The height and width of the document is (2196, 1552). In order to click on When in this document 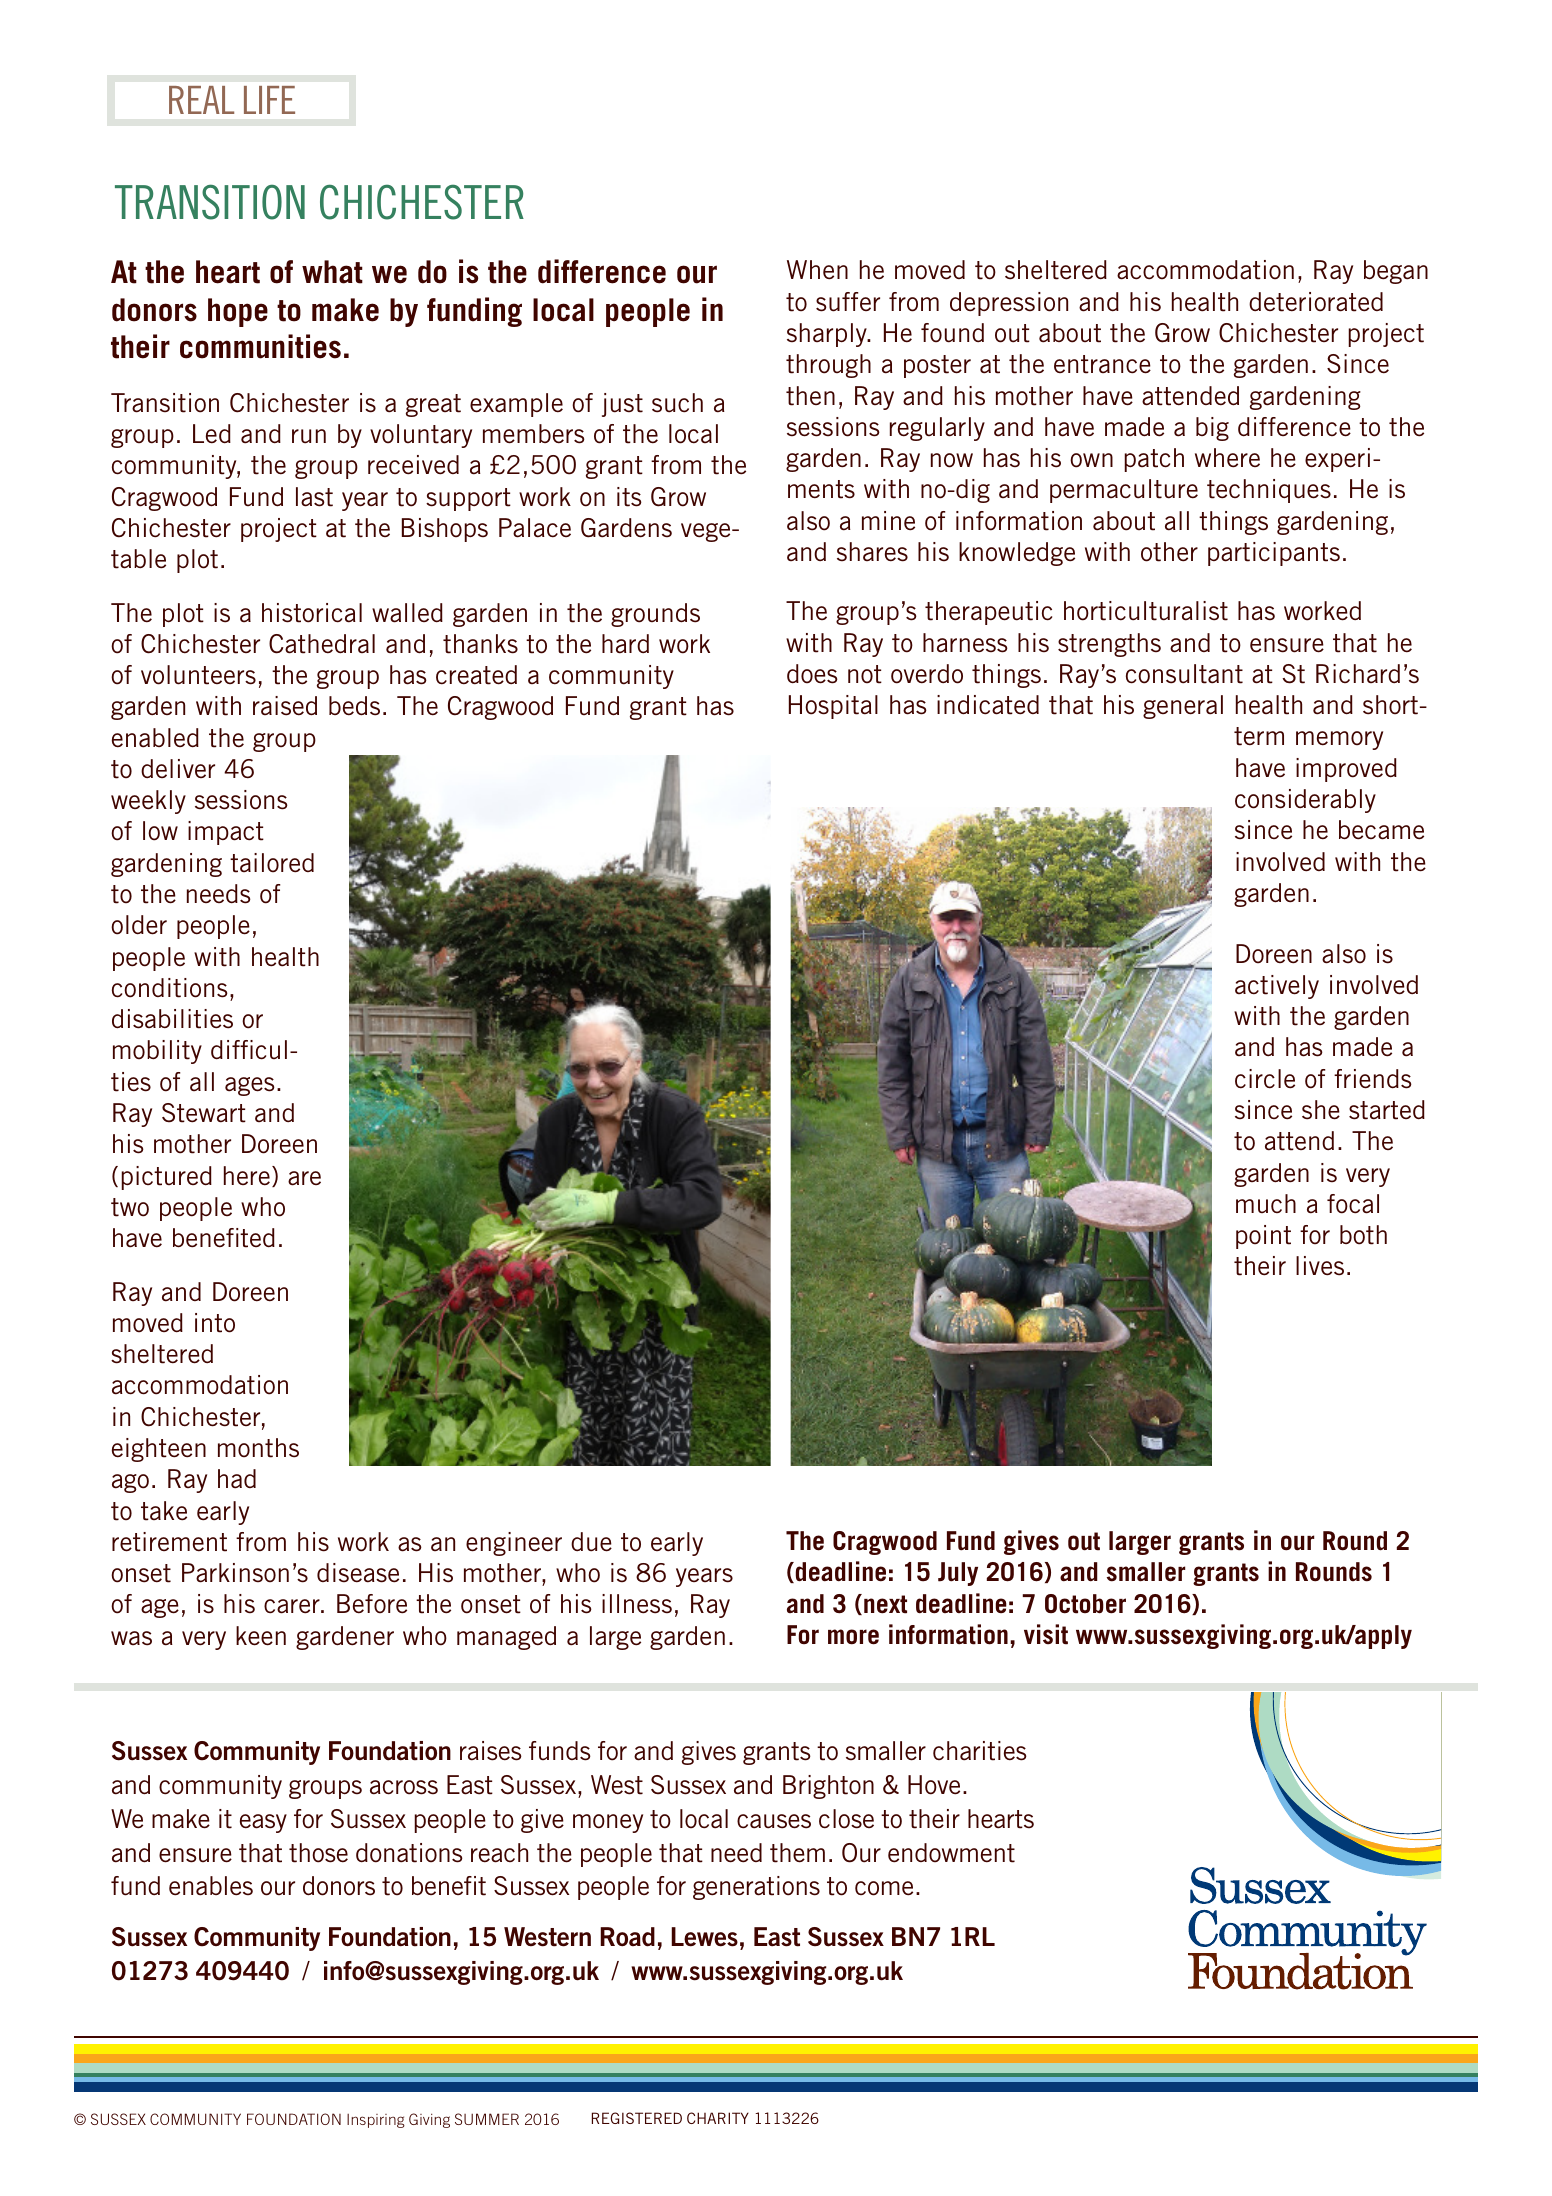, I will do `click(817, 270)`.
